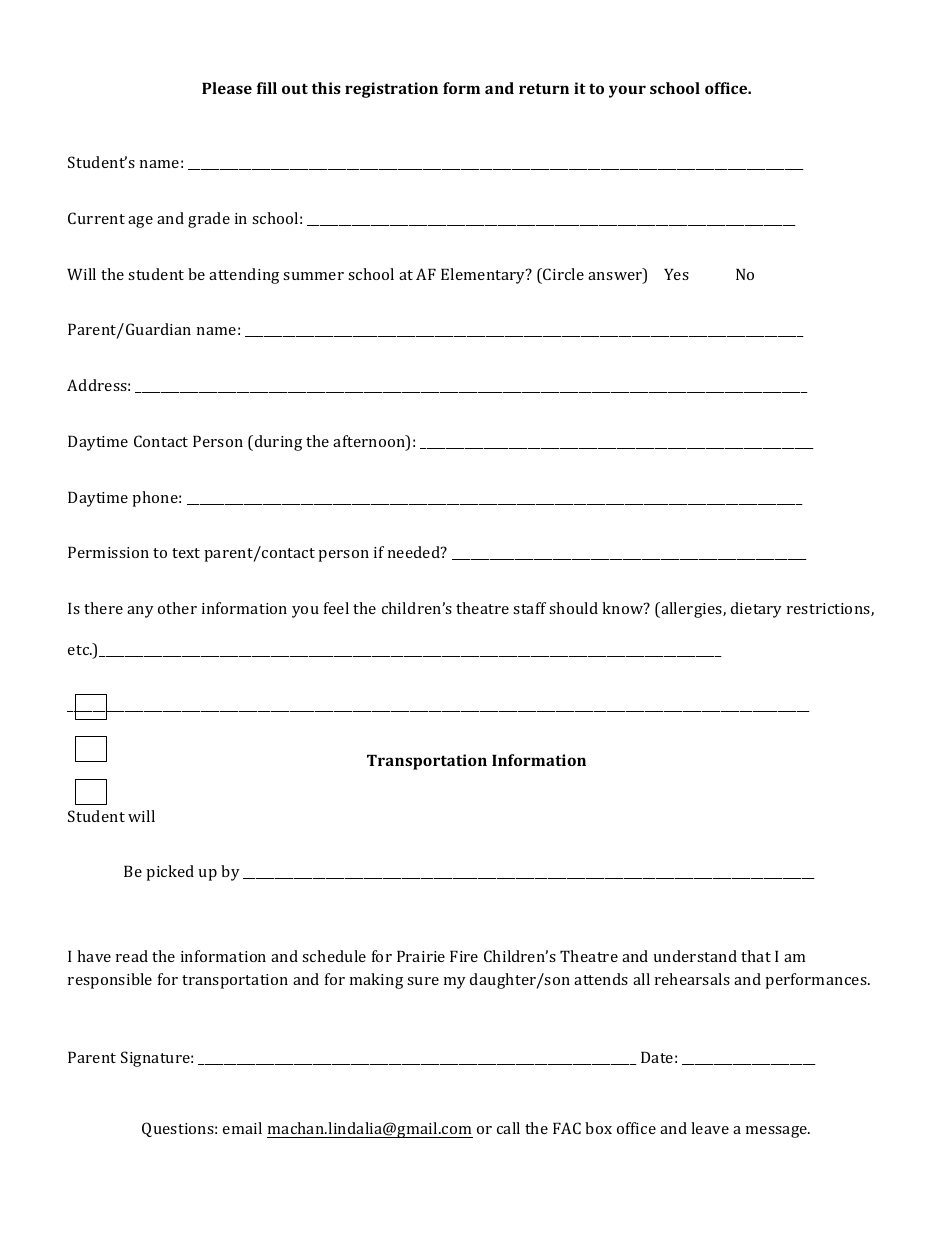 The width and height of the screenshot is (952, 1233). What do you see at coordinates (829, 609) in the screenshot?
I see `restrictions` at bounding box center [829, 609].
